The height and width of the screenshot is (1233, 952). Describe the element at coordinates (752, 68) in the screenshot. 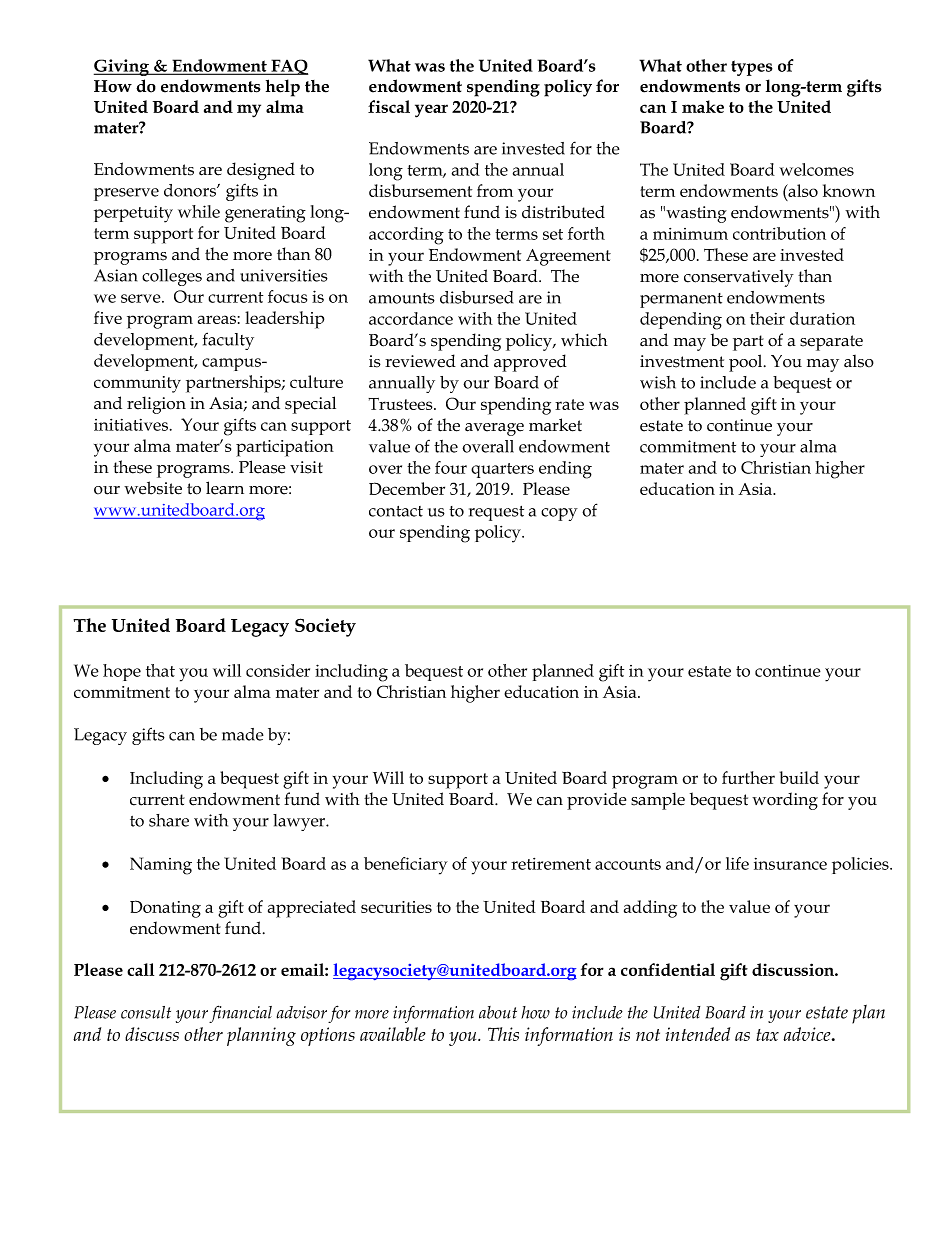

I see `types` at that location.
